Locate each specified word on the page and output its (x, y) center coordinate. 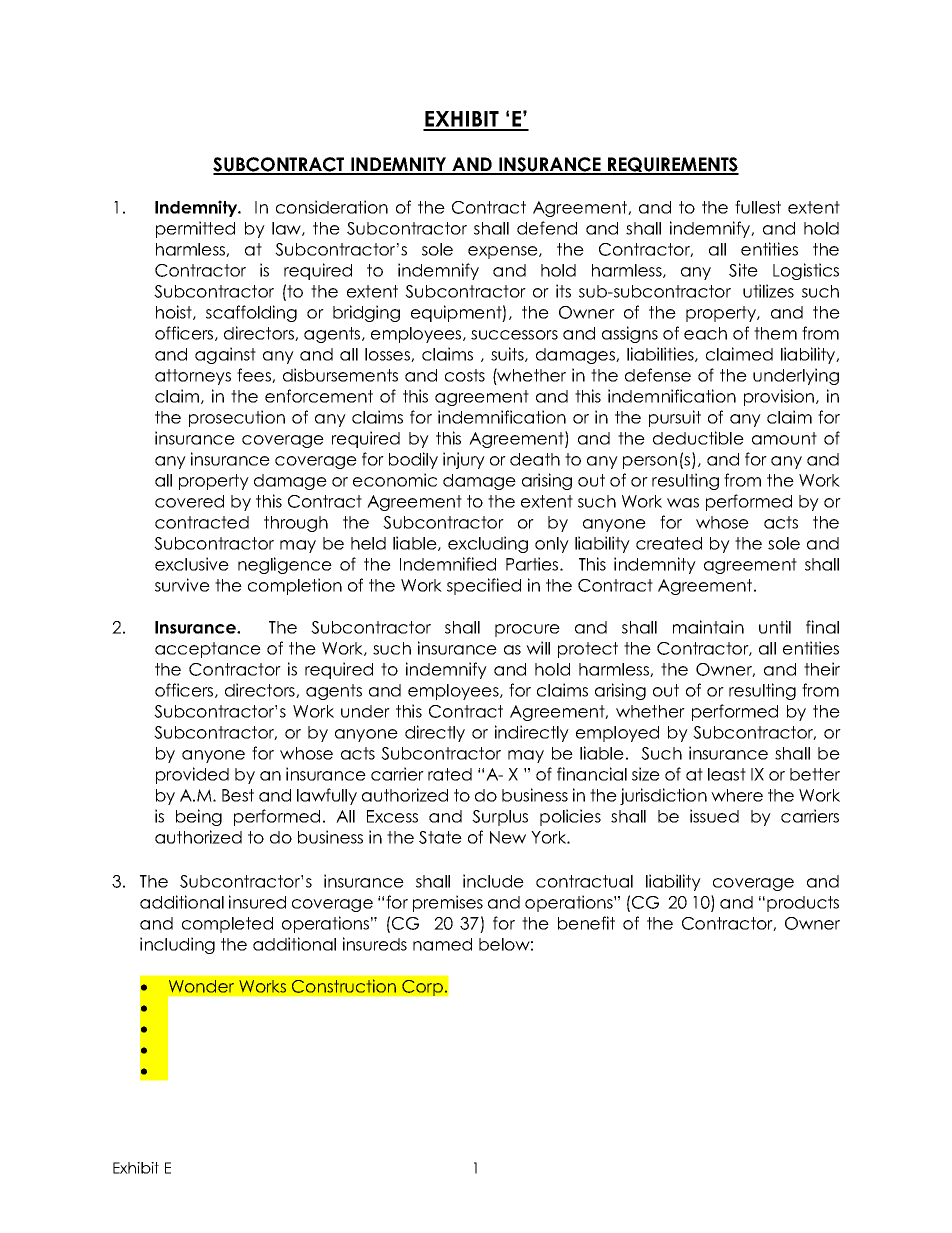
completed (227, 925)
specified (484, 586)
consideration (332, 207)
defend (547, 228)
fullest (758, 207)
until (775, 627)
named (442, 944)
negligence (285, 565)
